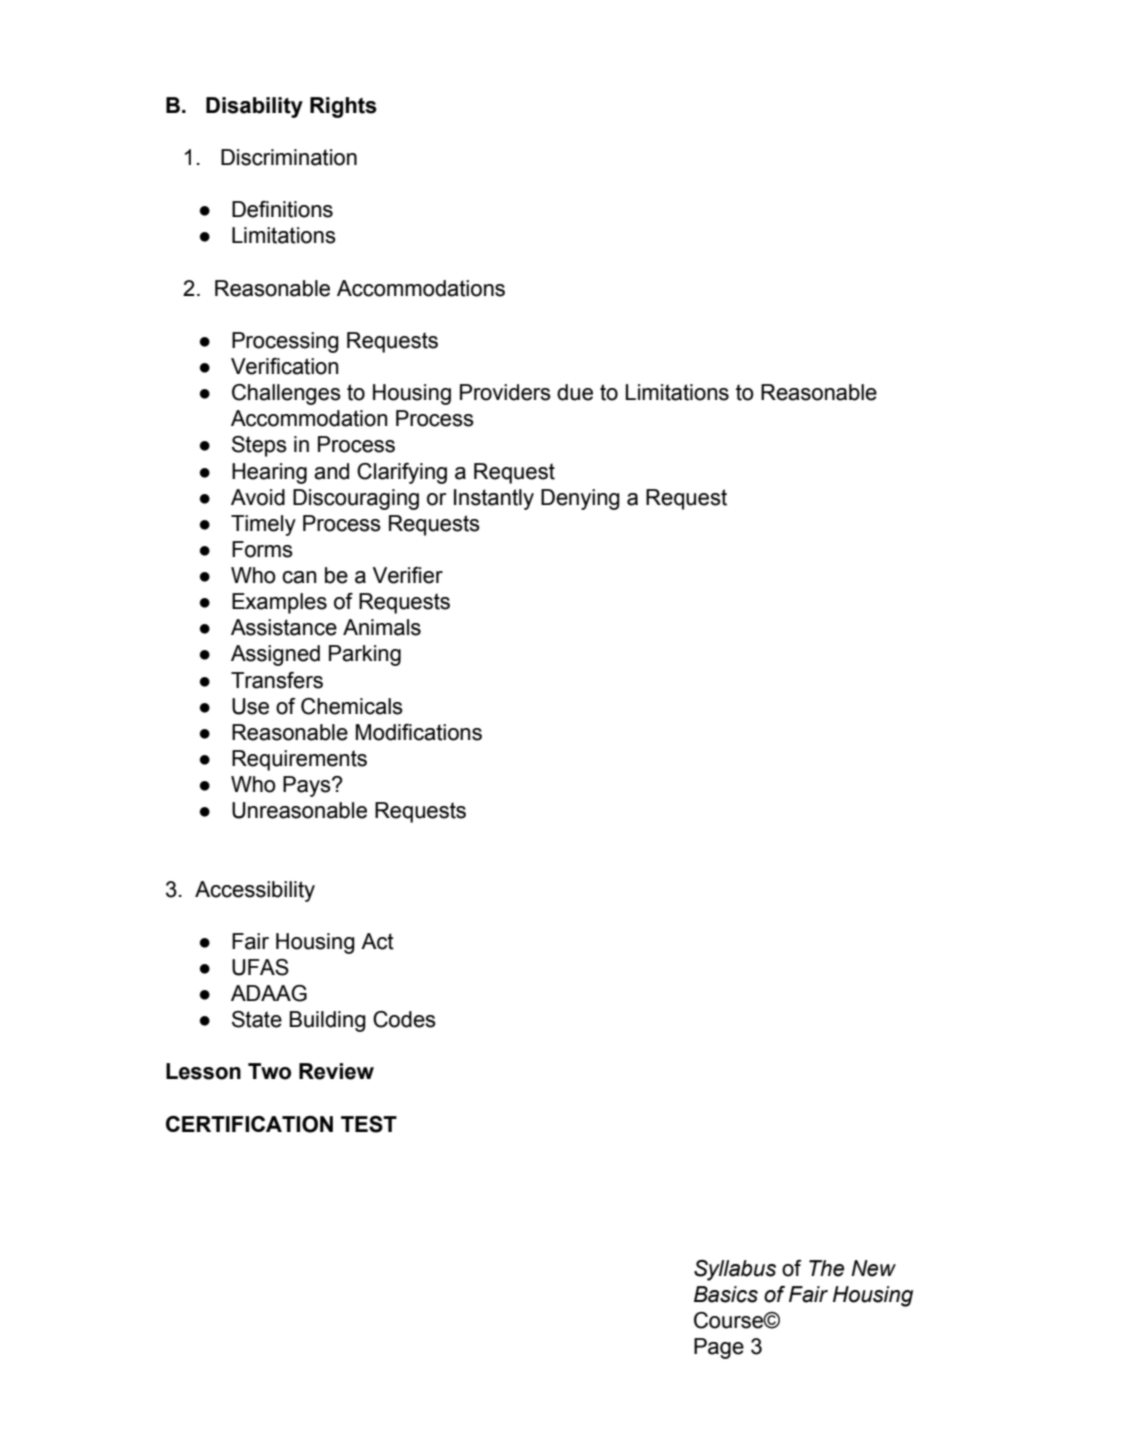 The image size is (1122, 1452). What do you see at coordinates (299, 760) in the screenshot?
I see `Requirements` at bounding box center [299, 760].
